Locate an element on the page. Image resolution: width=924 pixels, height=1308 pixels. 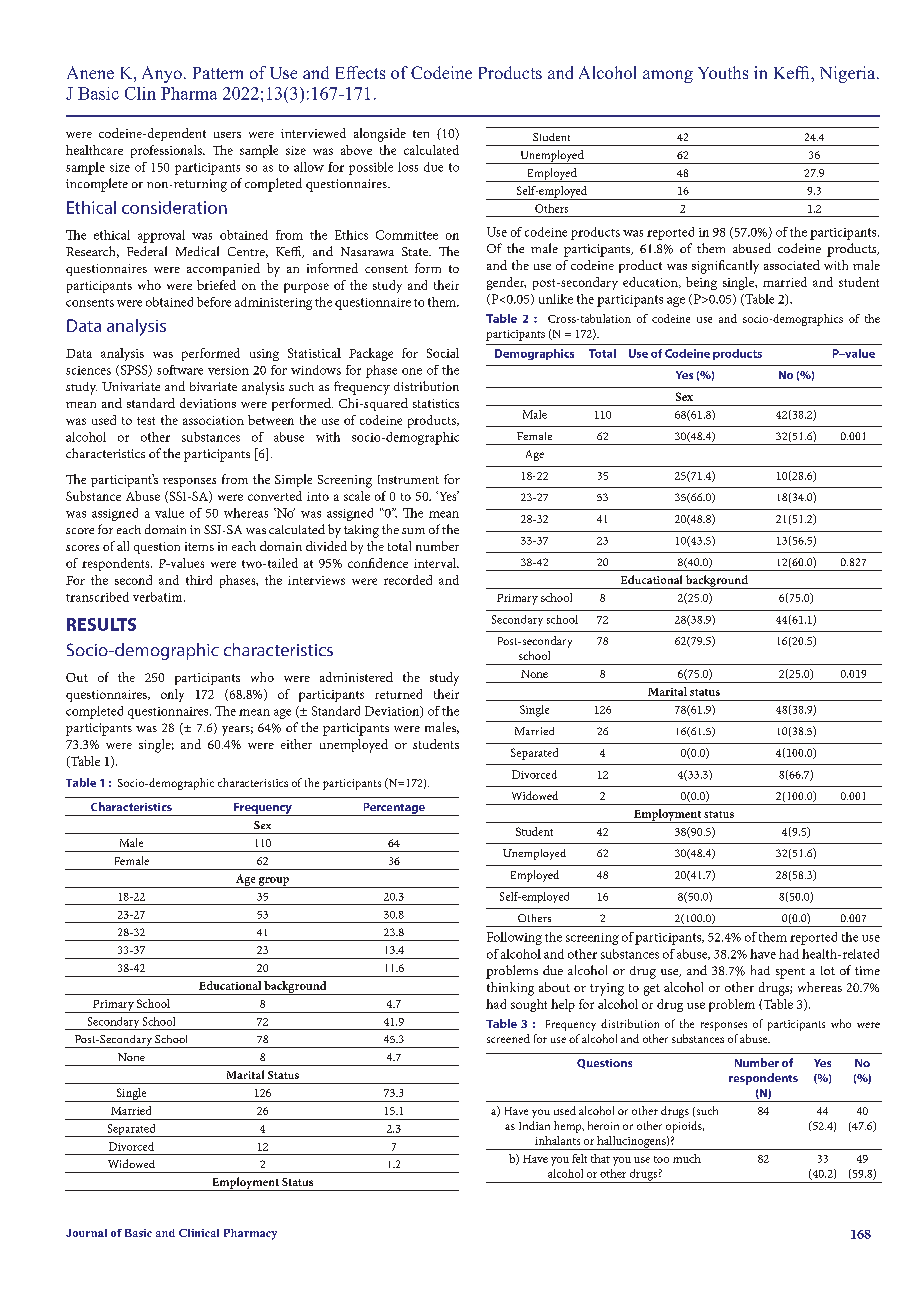
ten is located at coordinates (421, 134).
